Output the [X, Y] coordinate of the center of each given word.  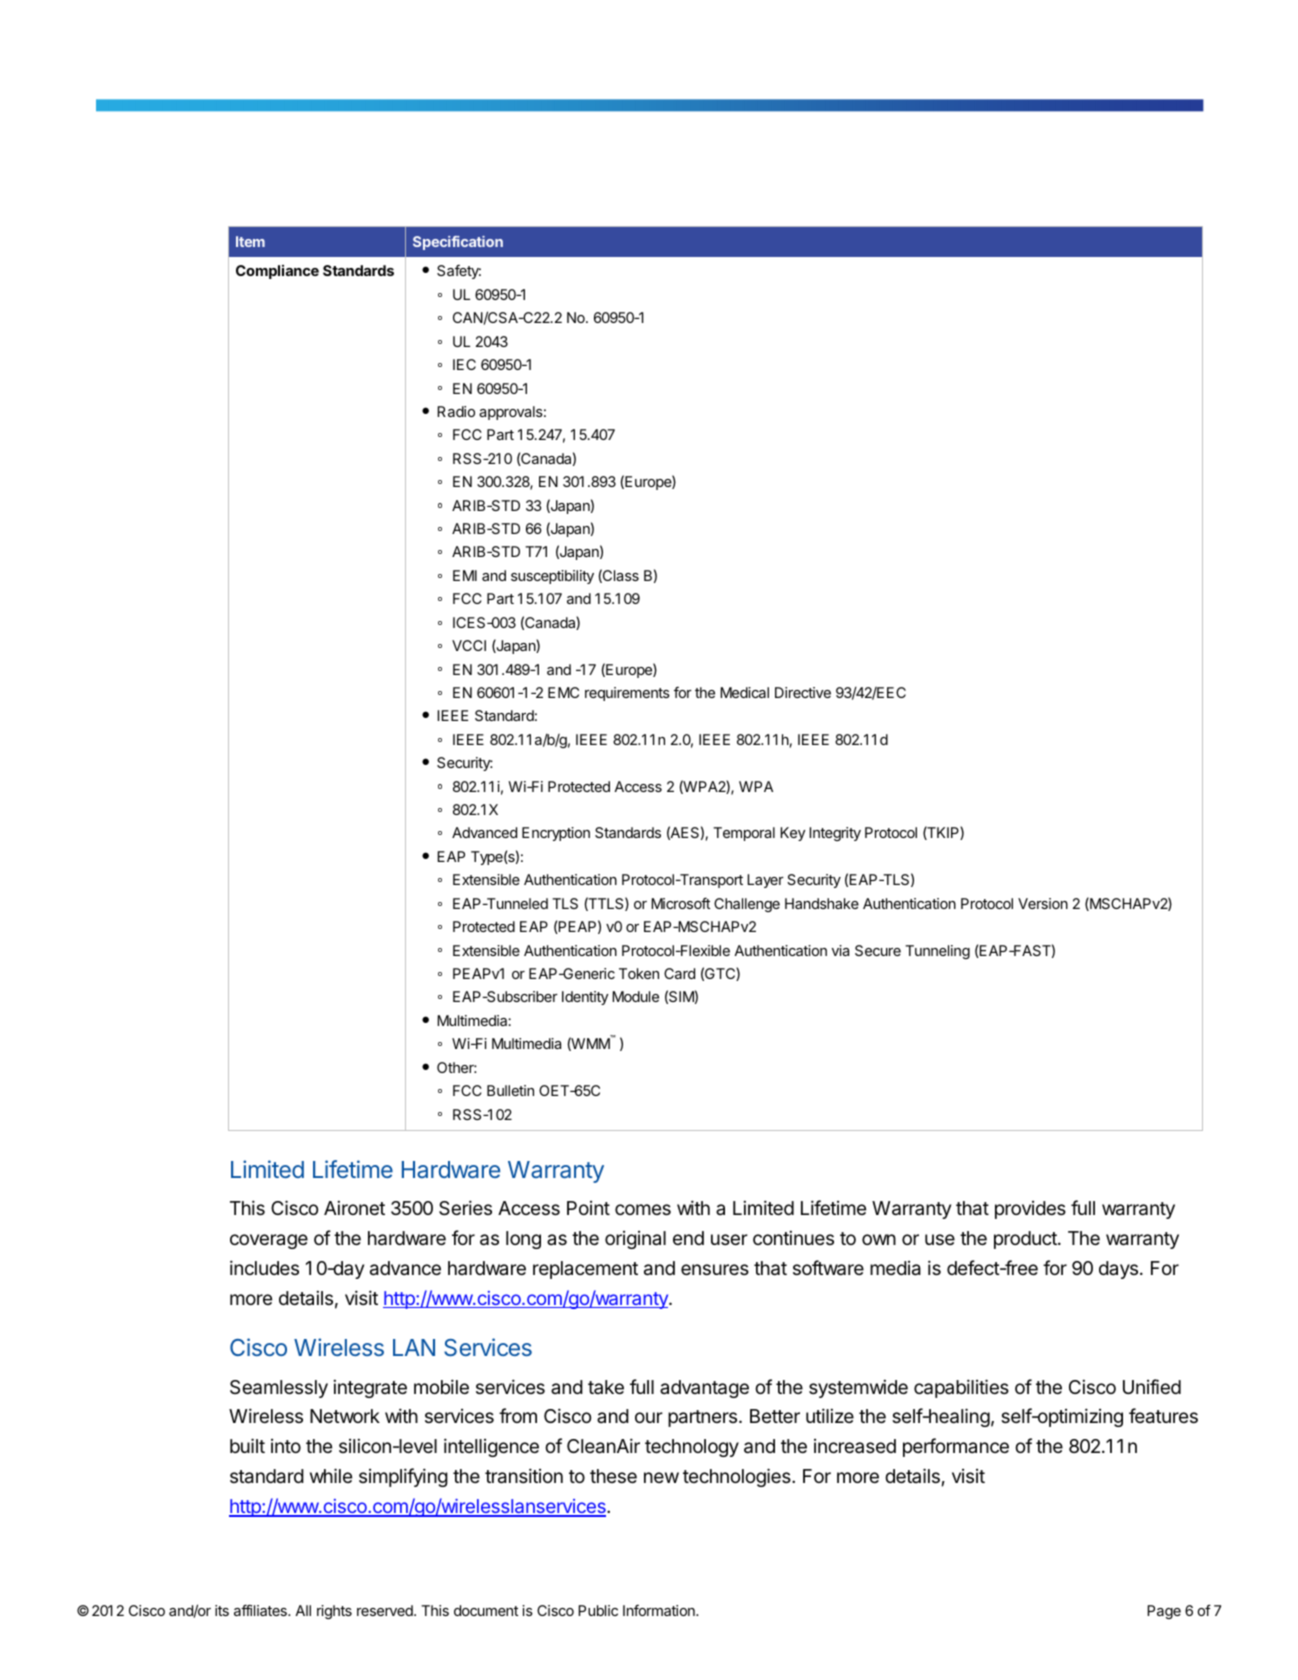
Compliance [277, 272]
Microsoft [680, 903]
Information [660, 1610]
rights [334, 1612]
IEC [464, 364]
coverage [269, 1241]
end [688, 1238]
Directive [803, 692]
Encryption [556, 834]
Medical [744, 692]
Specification [458, 243]
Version [1043, 903]
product [1026, 1240]
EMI [465, 575]
